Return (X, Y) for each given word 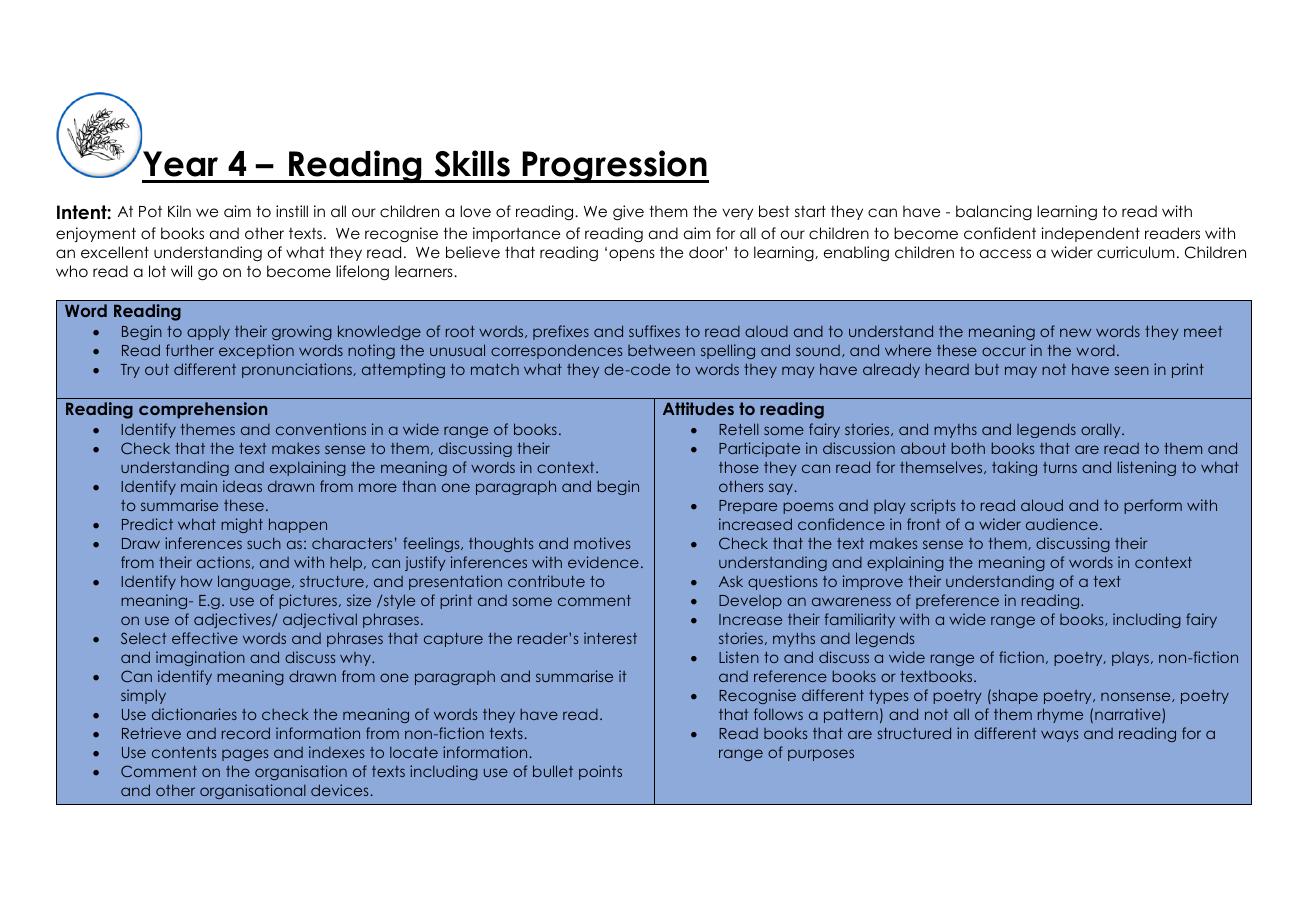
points (600, 772)
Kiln (179, 211)
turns (1060, 467)
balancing (994, 212)
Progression (615, 166)
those (739, 467)
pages (245, 755)
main (199, 486)
